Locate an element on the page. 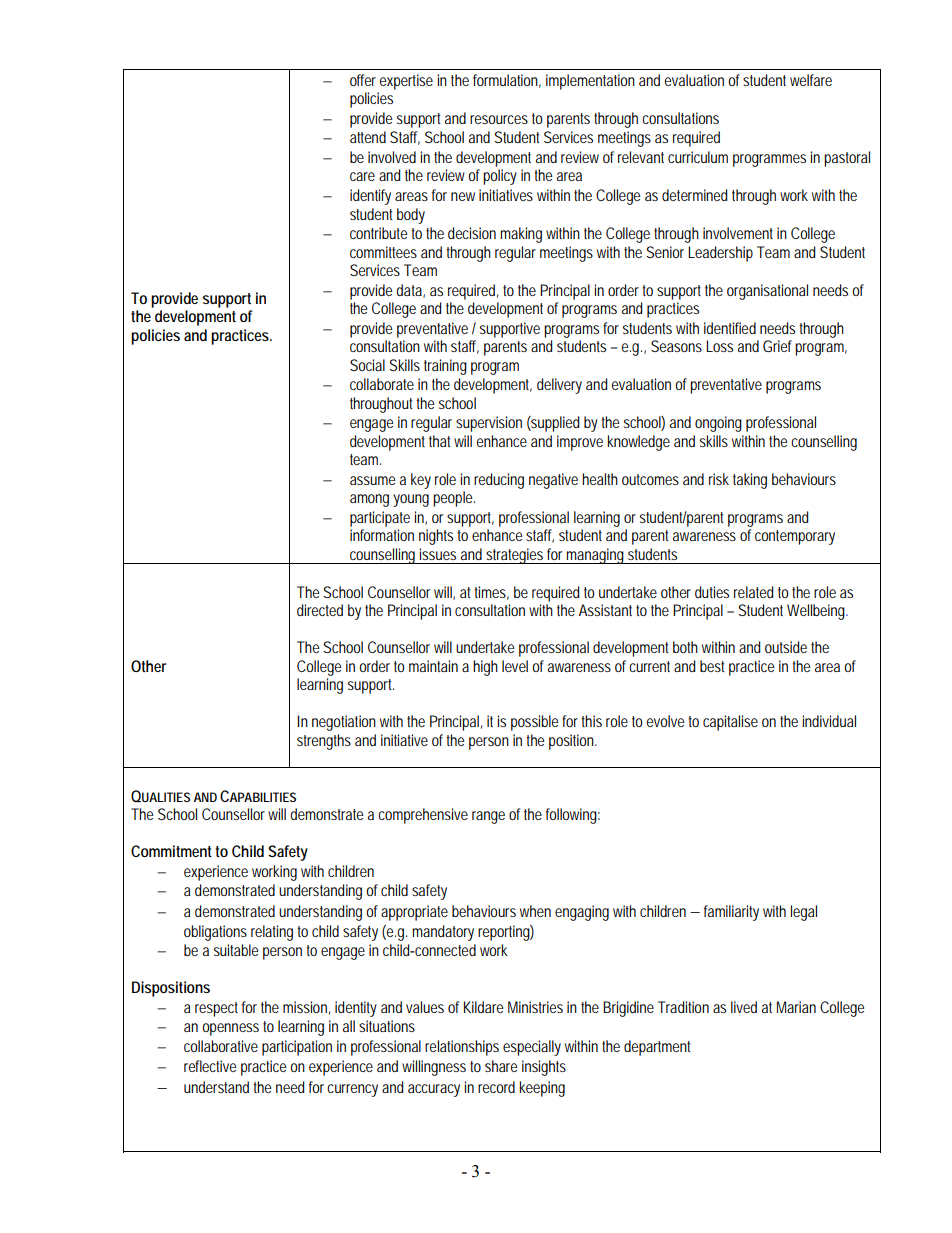  share is located at coordinates (501, 1066).
